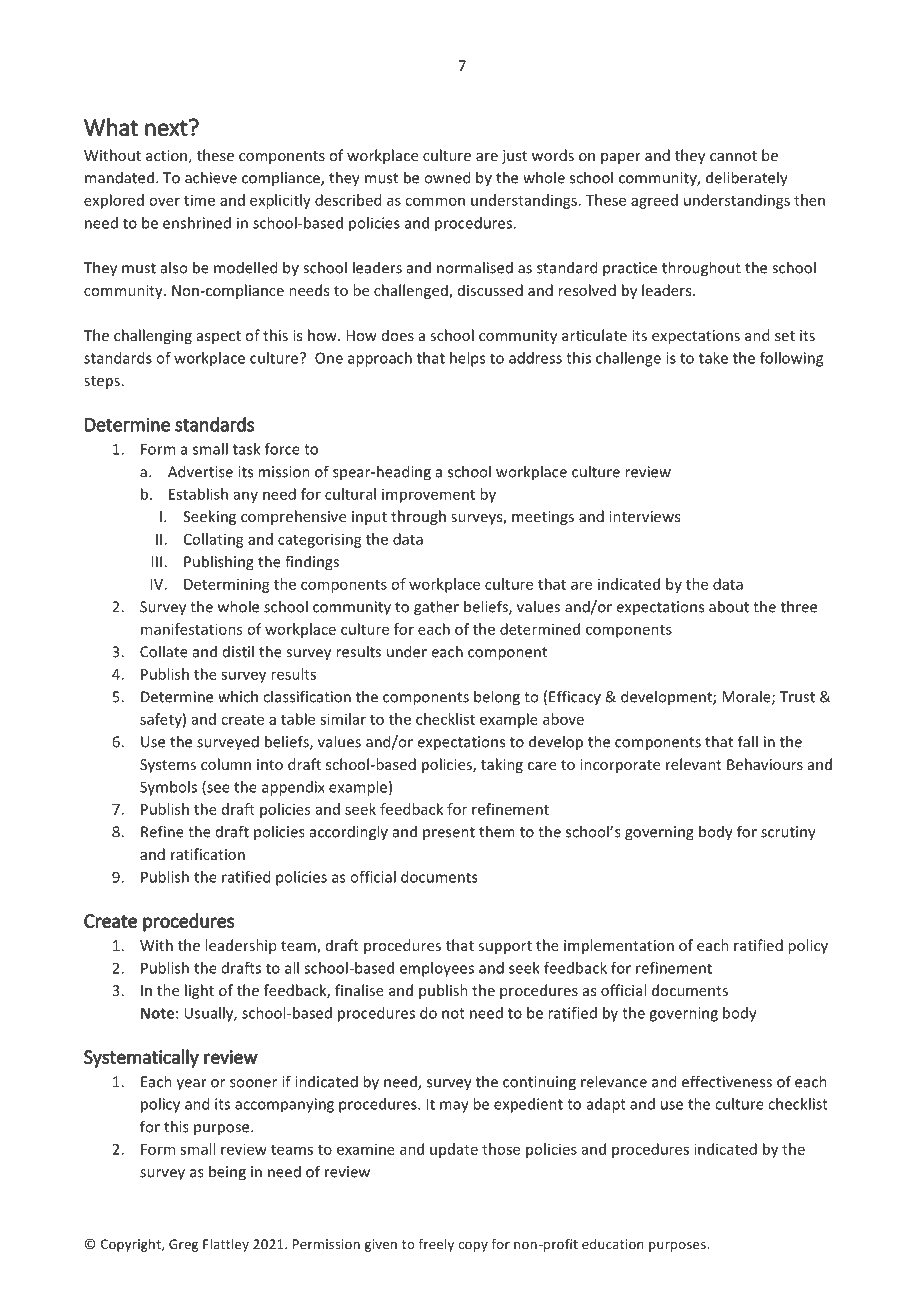 This screenshot has width=924, height=1308. What do you see at coordinates (436, 1245) in the screenshot?
I see `freely` at bounding box center [436, 1245].
